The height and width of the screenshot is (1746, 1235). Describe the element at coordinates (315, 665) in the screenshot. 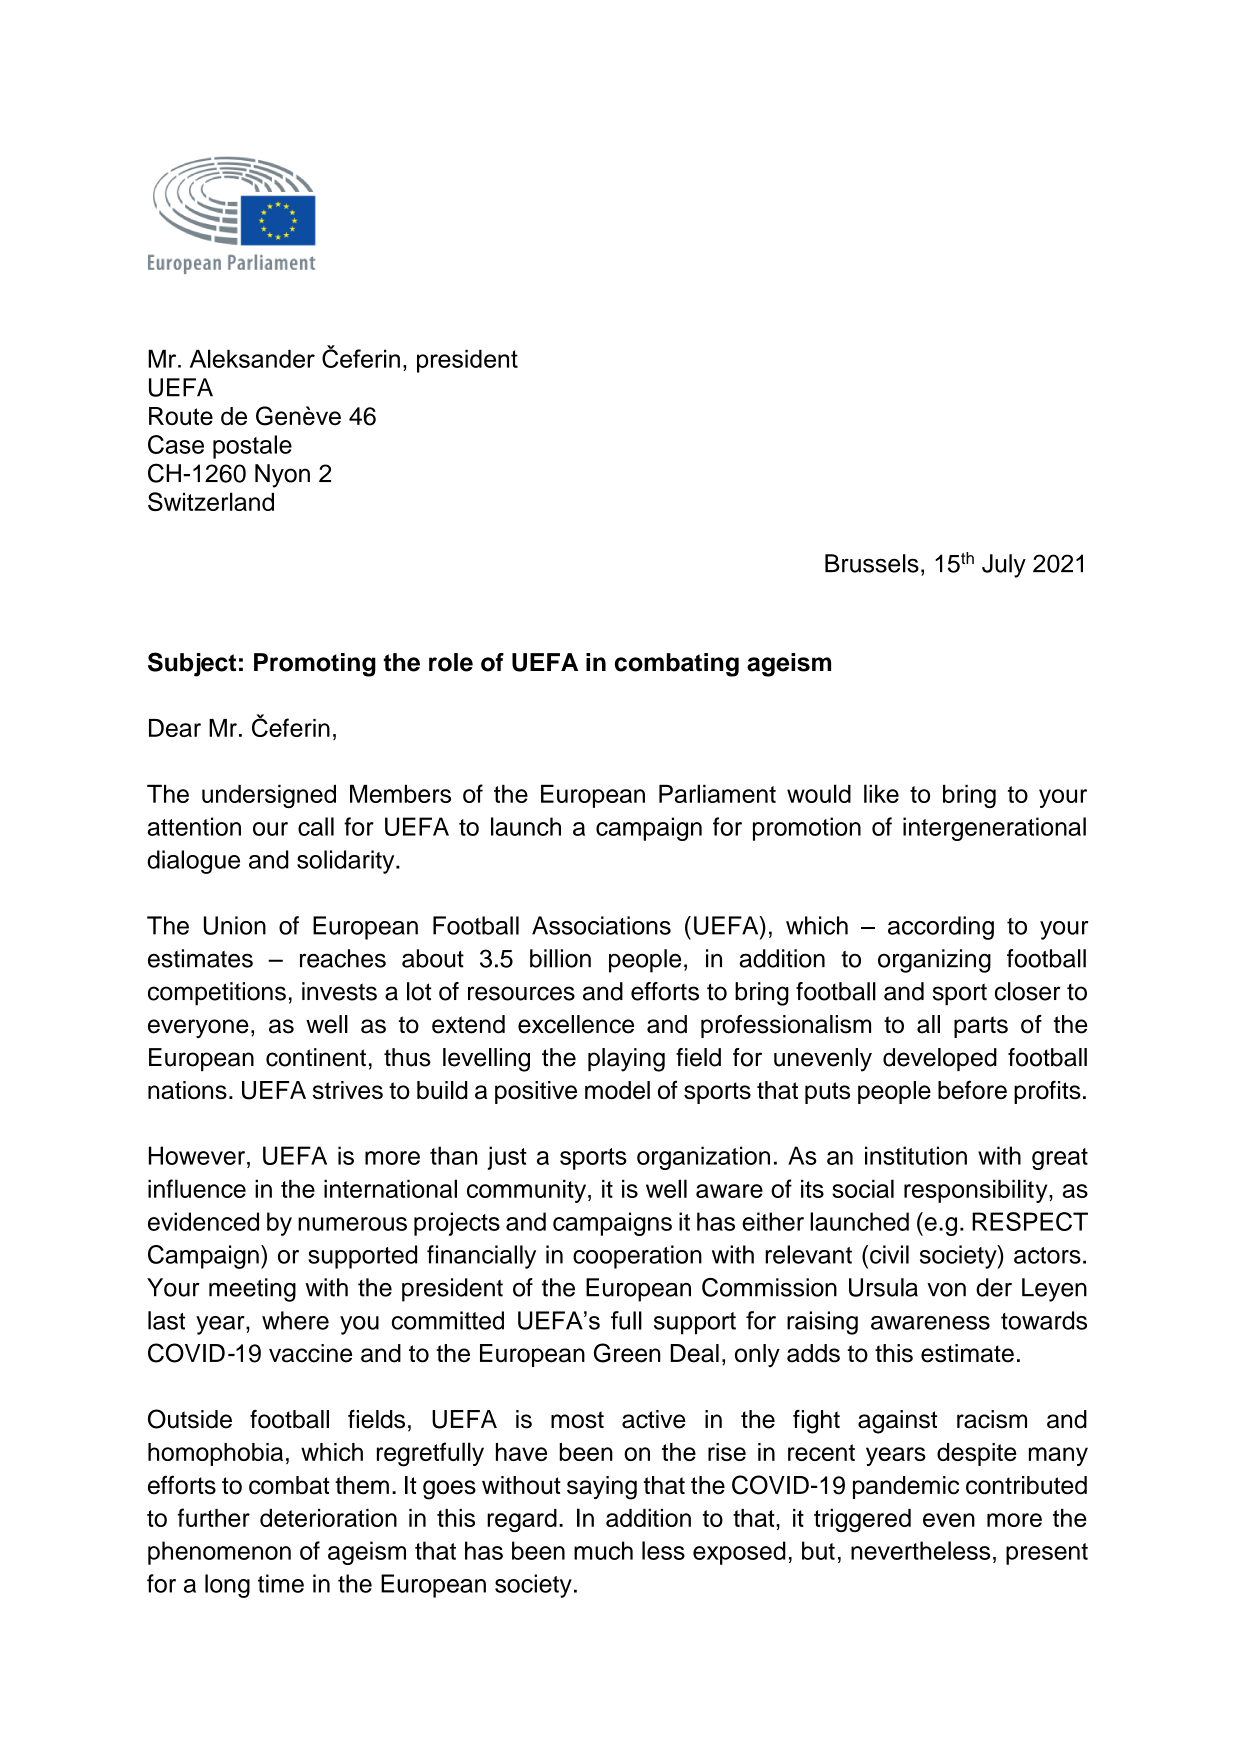

I see `Promoting` at that location.
